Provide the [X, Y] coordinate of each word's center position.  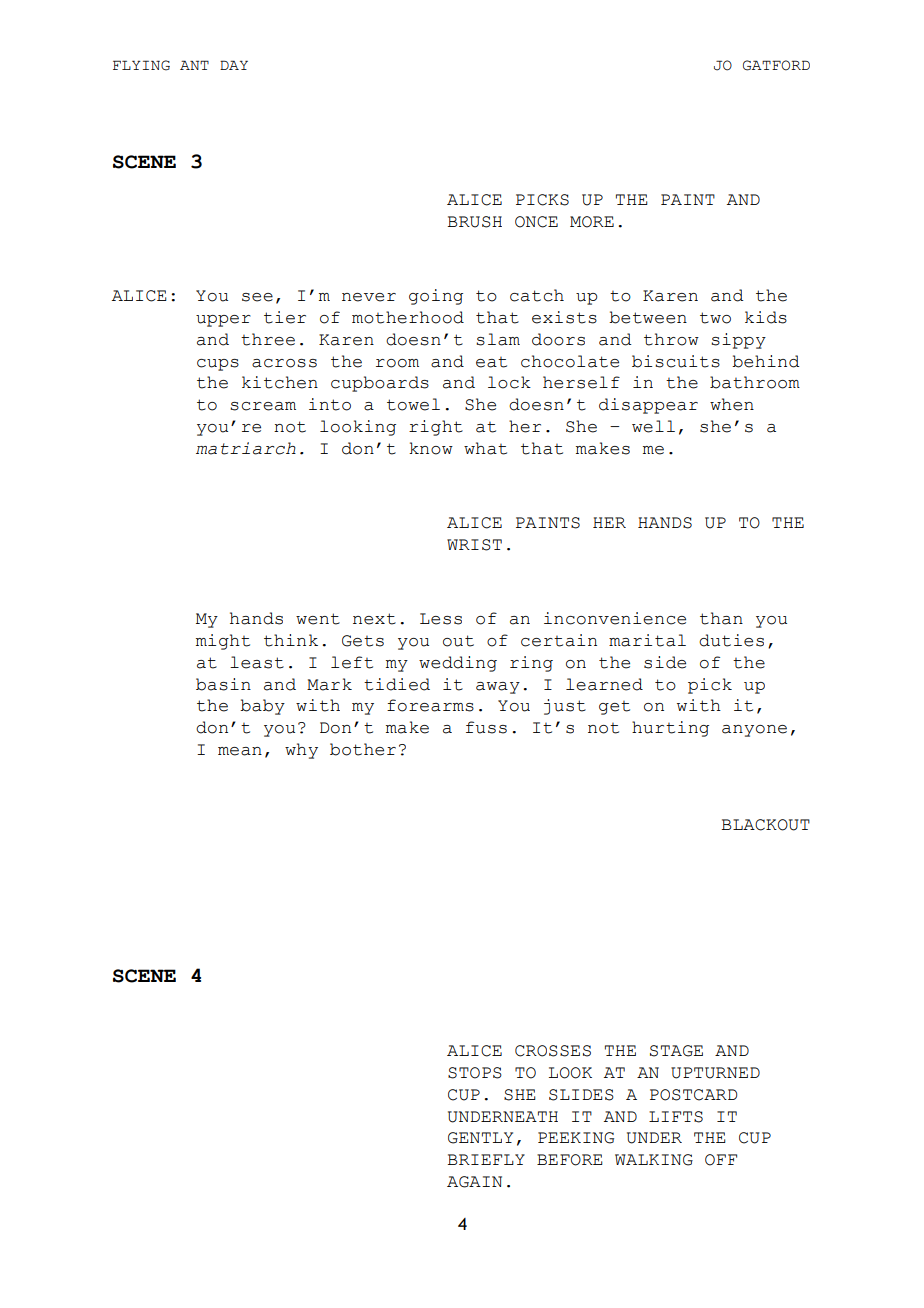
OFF [721, 1160]
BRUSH [474, 222]
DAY [234, 65]
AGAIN [474, 1182]
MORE [592, 222]
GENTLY [480, 1138]
